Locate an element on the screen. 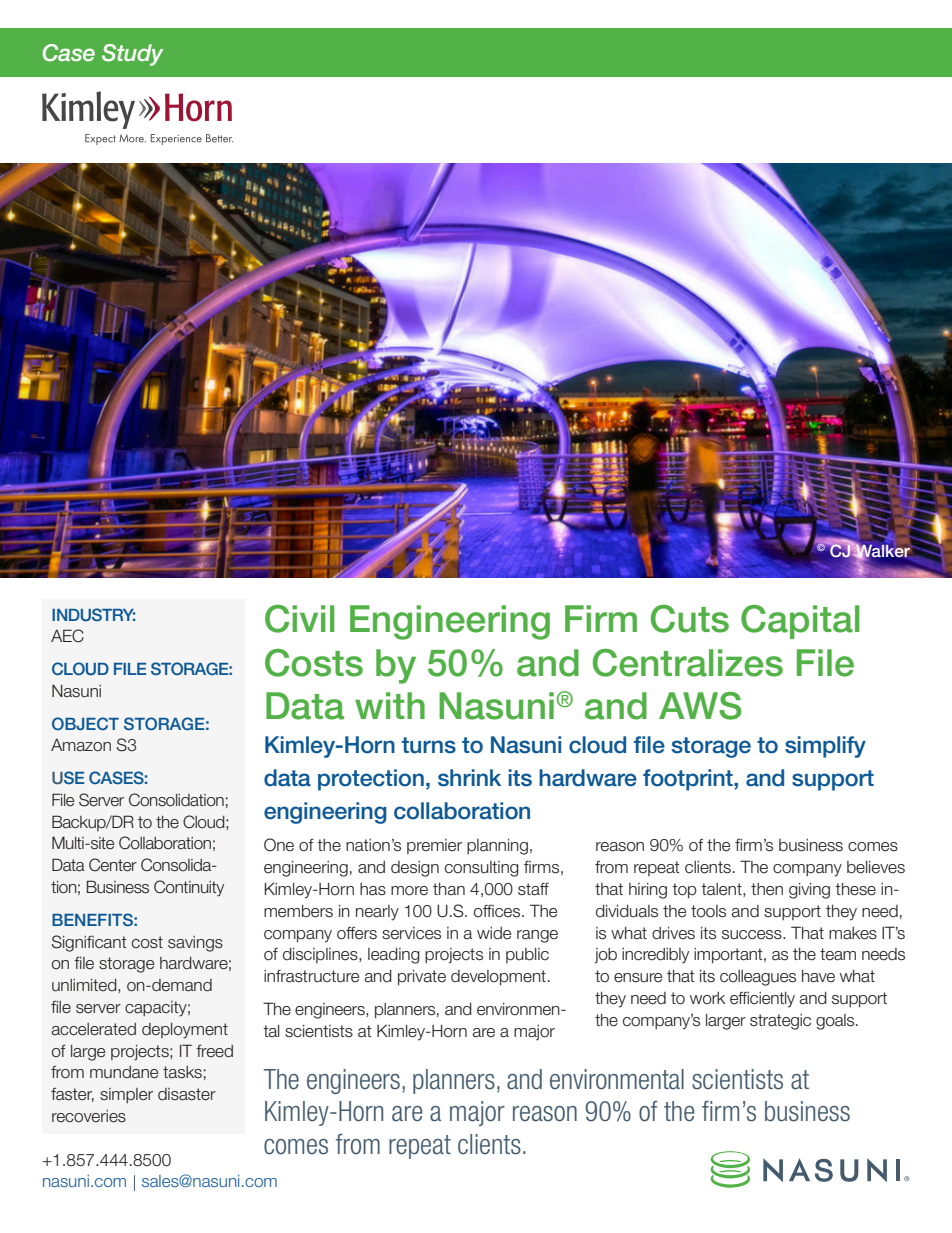 Image resolution: width=952 pixels, height=1233 pixels. Cuts is located at coordinates (690, 619).
